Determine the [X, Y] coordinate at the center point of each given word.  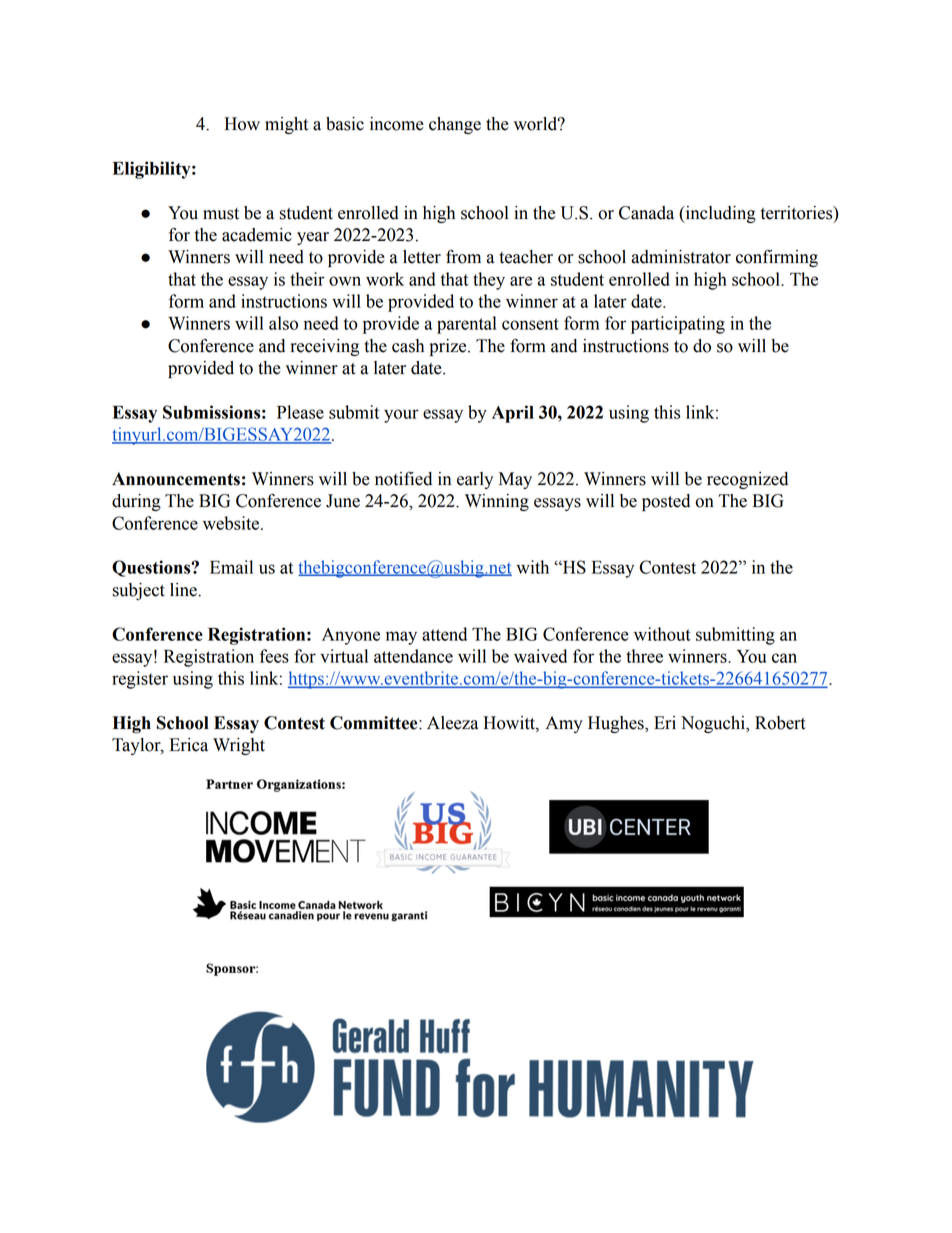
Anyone [351, 636]
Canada [646, 213]
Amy [564, 724]
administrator [681, 257]
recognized [747, 480]
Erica [189, 745]
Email [231, 567]
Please [300, 412]
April [513, 414]
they [489, 281]
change [455, 125]
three [644, 656]
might [286, 125]
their [307, 279]
